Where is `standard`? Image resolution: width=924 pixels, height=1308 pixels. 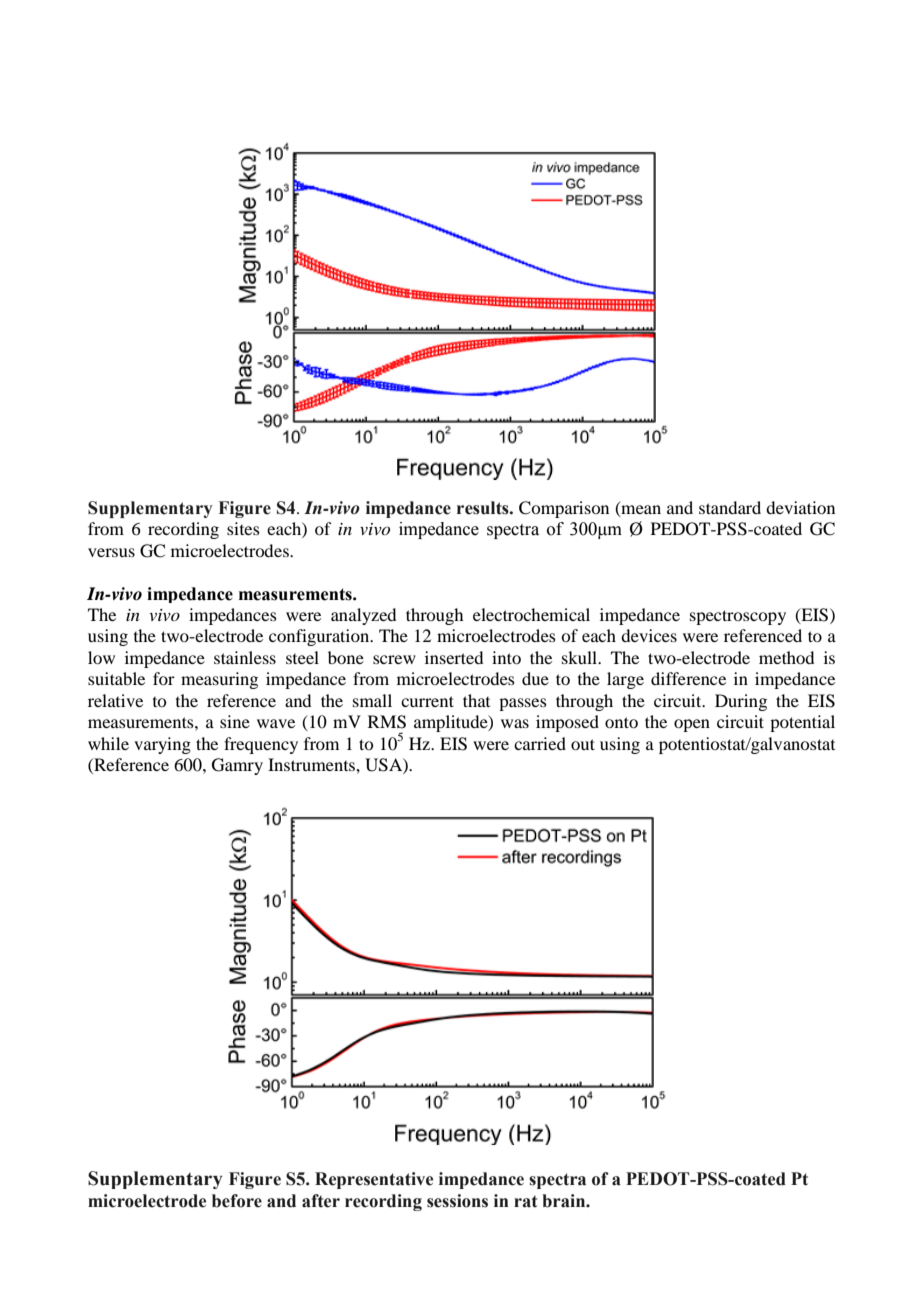
standard is located at coordinates (730, 507).
